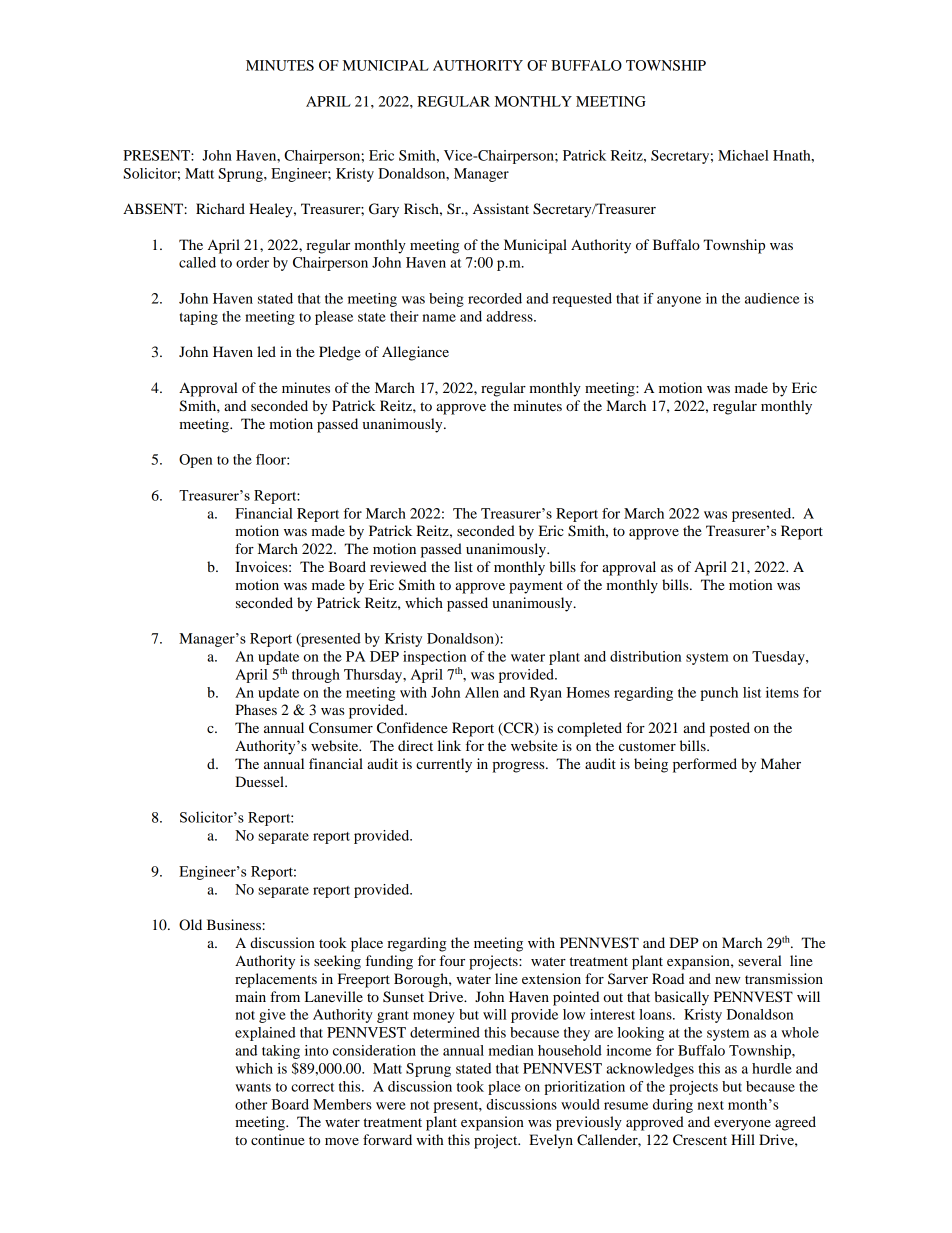 This document has width=952, height=1233. I want to click on Allegiance, so click(415, 353).
